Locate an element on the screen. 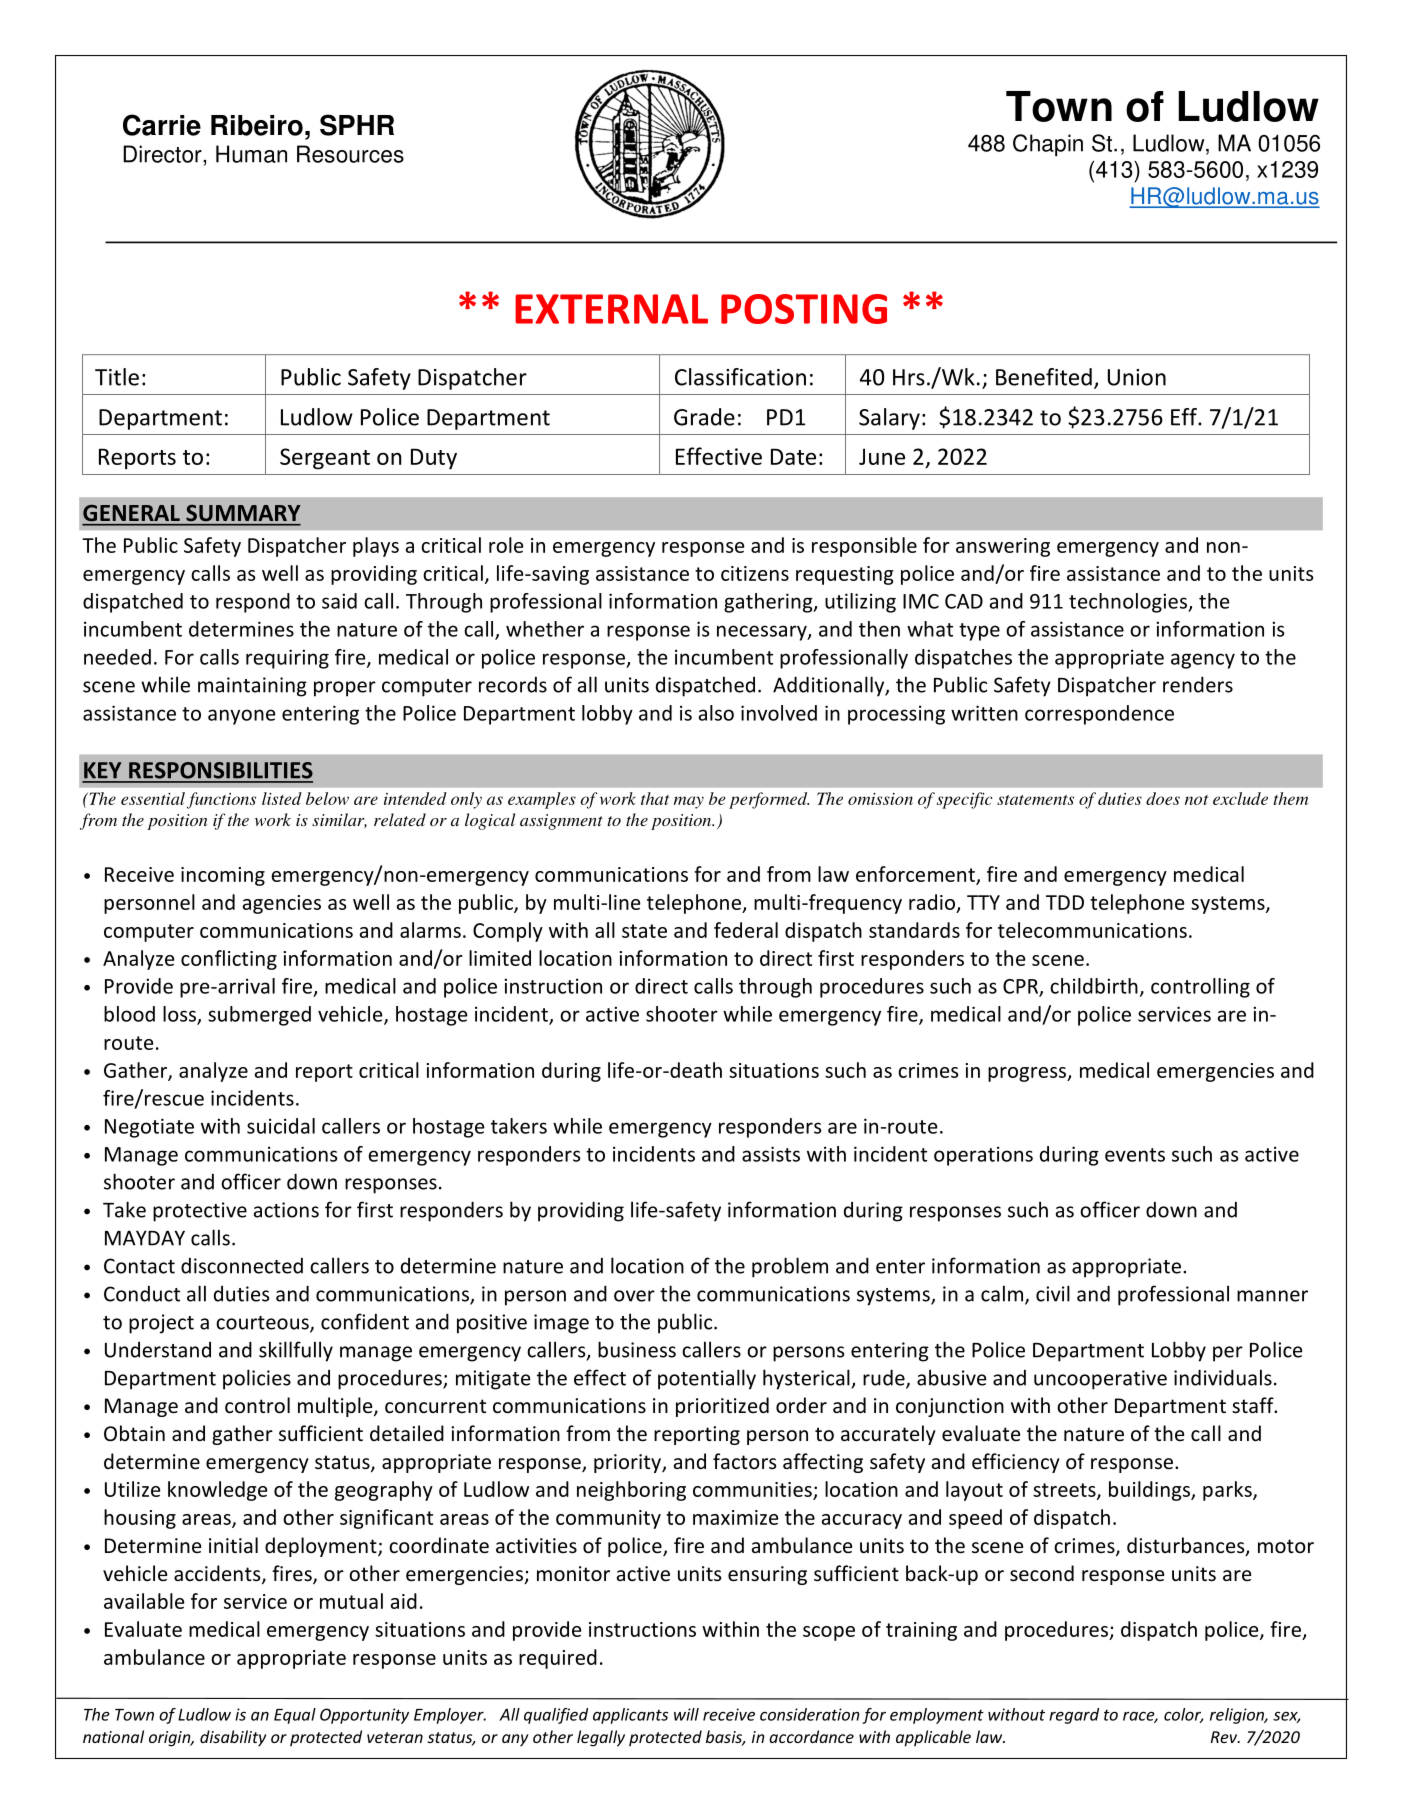  technologies is located at coordinates (1129, 603).
